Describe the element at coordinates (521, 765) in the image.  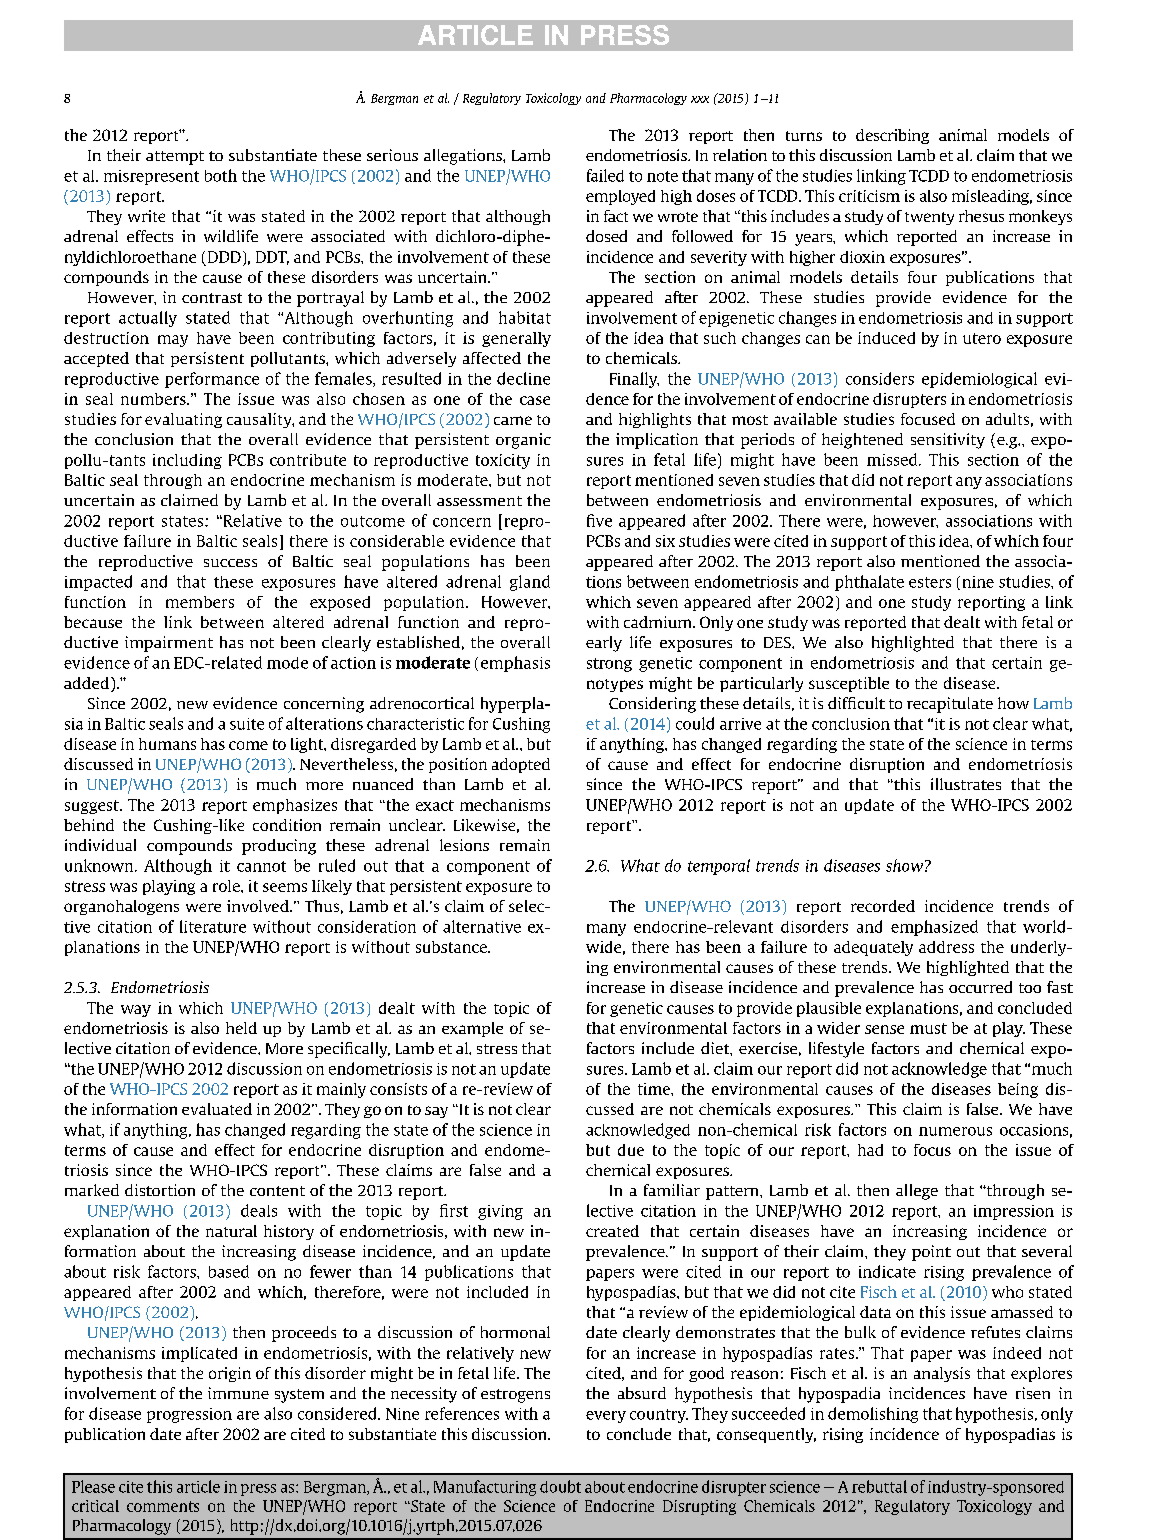
I see `adopted` at that location.
